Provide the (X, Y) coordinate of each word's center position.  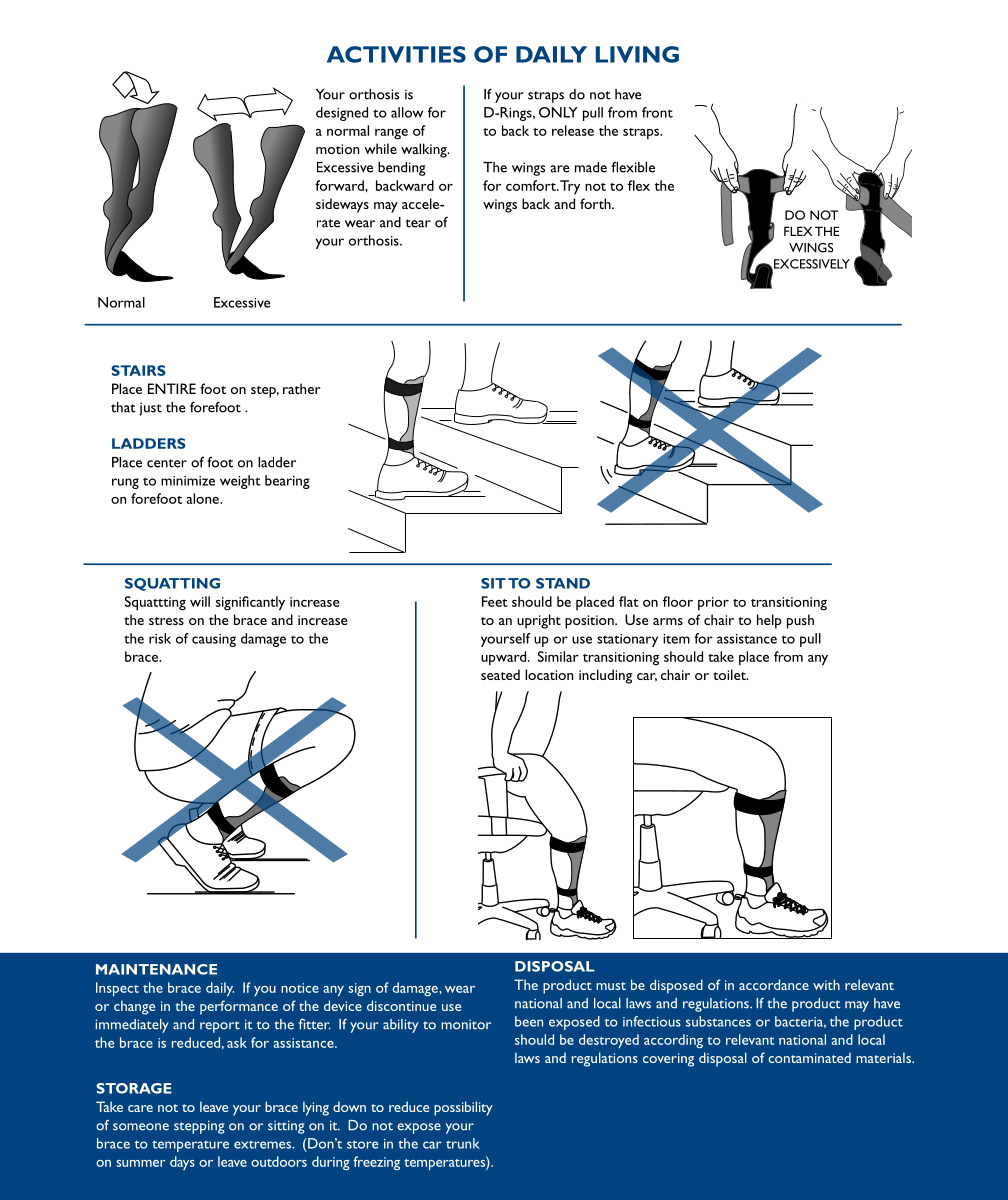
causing (214, 640)
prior (713, 604)
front (657, 112)
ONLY (558, 112)
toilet (730, 674)
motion (337, 149)
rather (302, 388)
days (182, 1163)
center (167, 463)
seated (500, 674)
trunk (463, 1143)
